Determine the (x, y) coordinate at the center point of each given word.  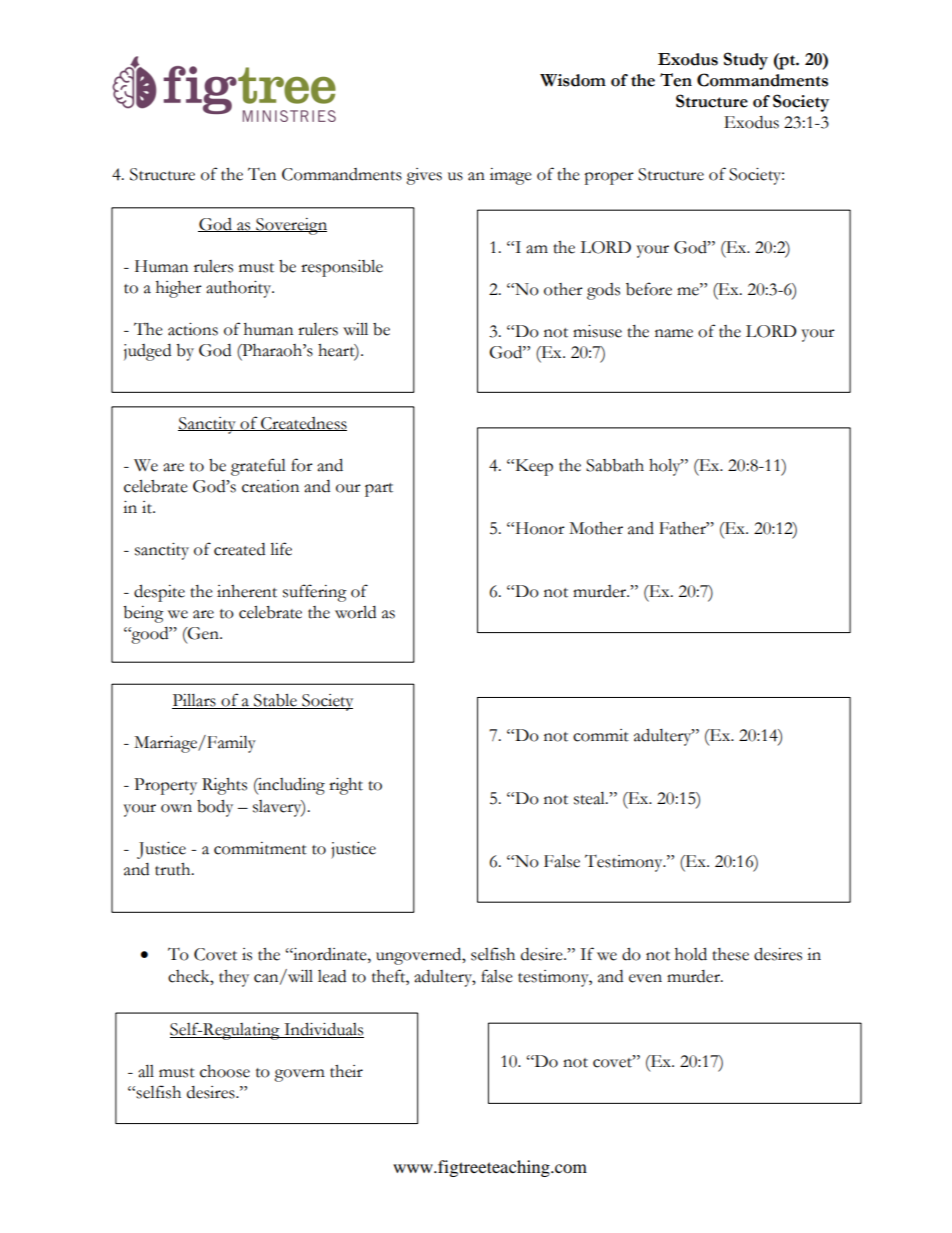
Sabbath (615, 465)
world (355, 612)
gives (424, 176)
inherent (247, 591)
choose (225, 1071)
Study (746, 61)
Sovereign (290, 226)
